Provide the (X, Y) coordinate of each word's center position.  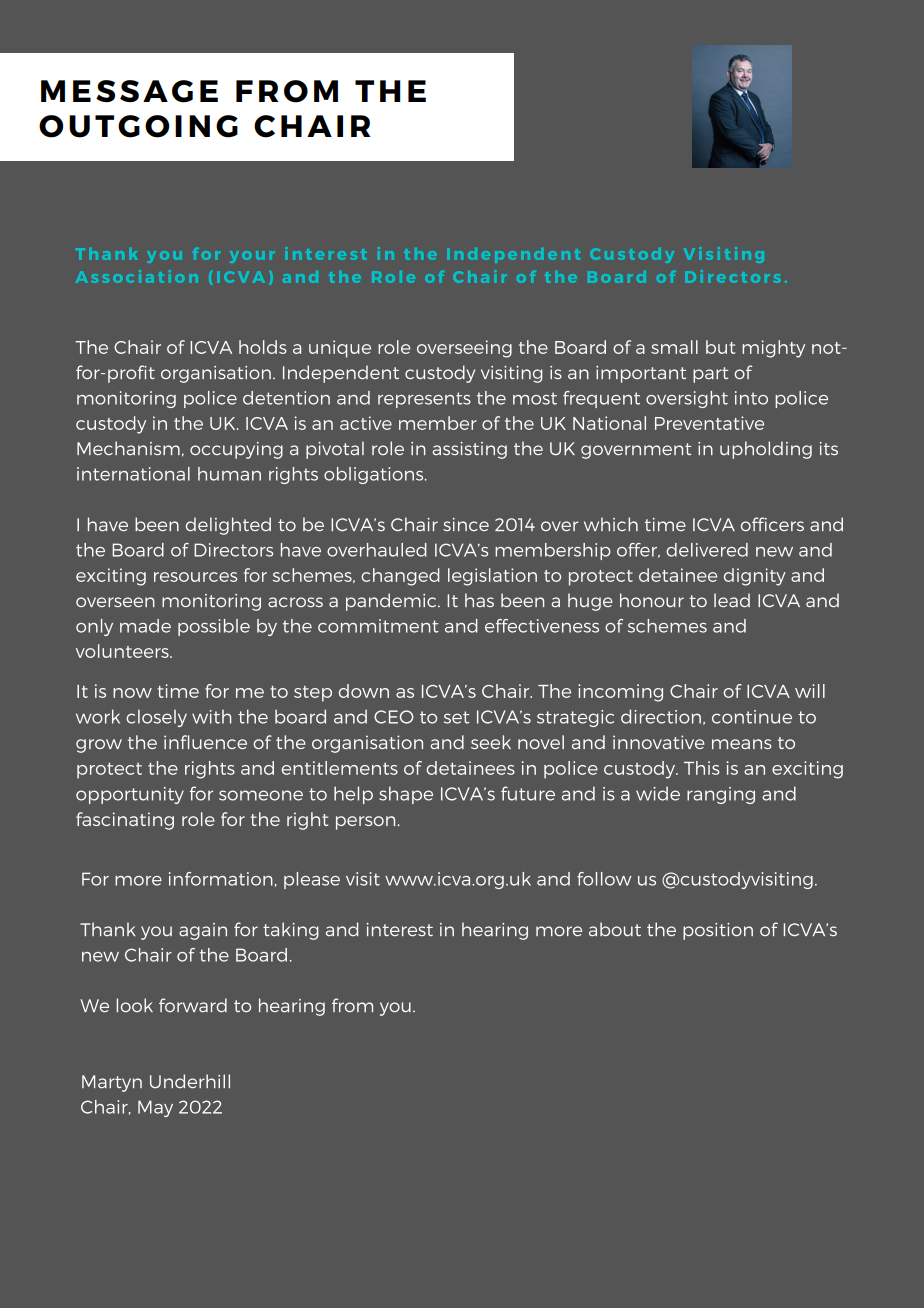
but (720, 347)
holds (263, 347)
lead (732, 600)
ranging (721, 795)
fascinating (125, 821)
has (479, 600)
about (615, 929)
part (710, 375)
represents (424, 400)
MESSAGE (129, 91)
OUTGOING (138, 126)
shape (406, 795)
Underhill (190, 1081)
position (718, 931)
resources (195, 577)
